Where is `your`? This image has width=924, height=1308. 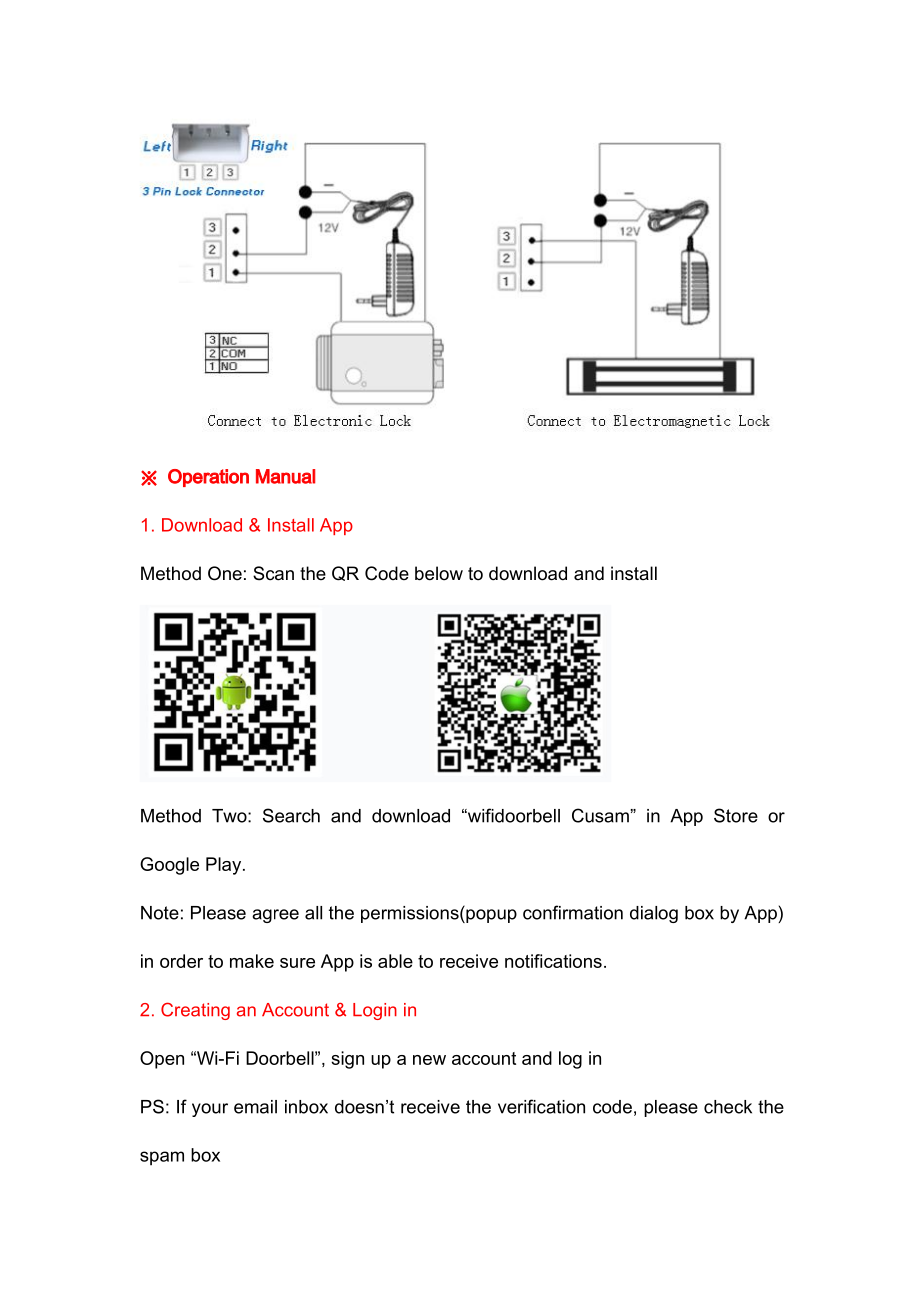
your is located at coordinates (210, 1110).
